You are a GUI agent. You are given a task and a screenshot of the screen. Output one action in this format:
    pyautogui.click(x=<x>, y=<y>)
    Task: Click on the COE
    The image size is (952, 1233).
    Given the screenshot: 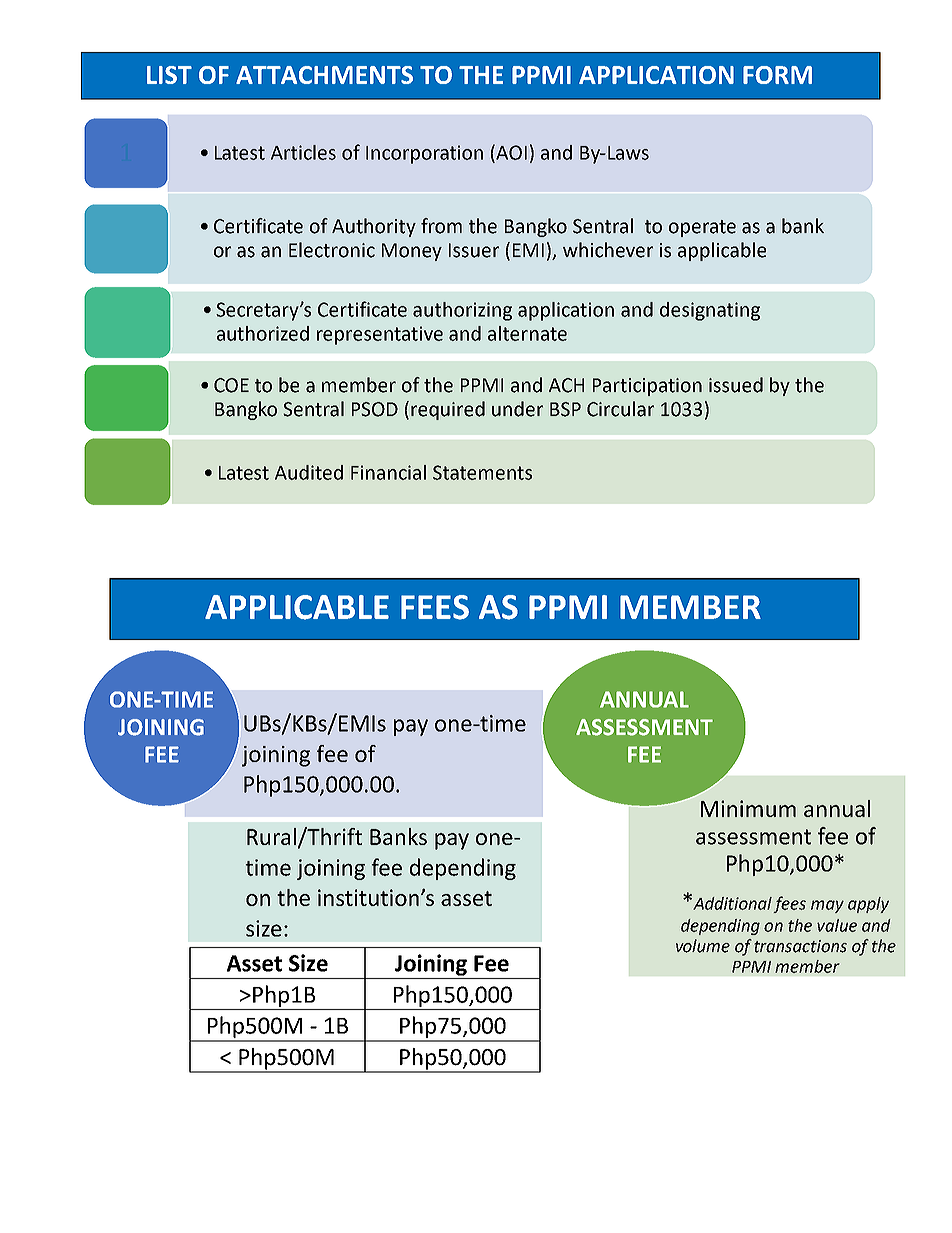 What is the action you would take?
    pyautogui.click(x=231, y=385)
